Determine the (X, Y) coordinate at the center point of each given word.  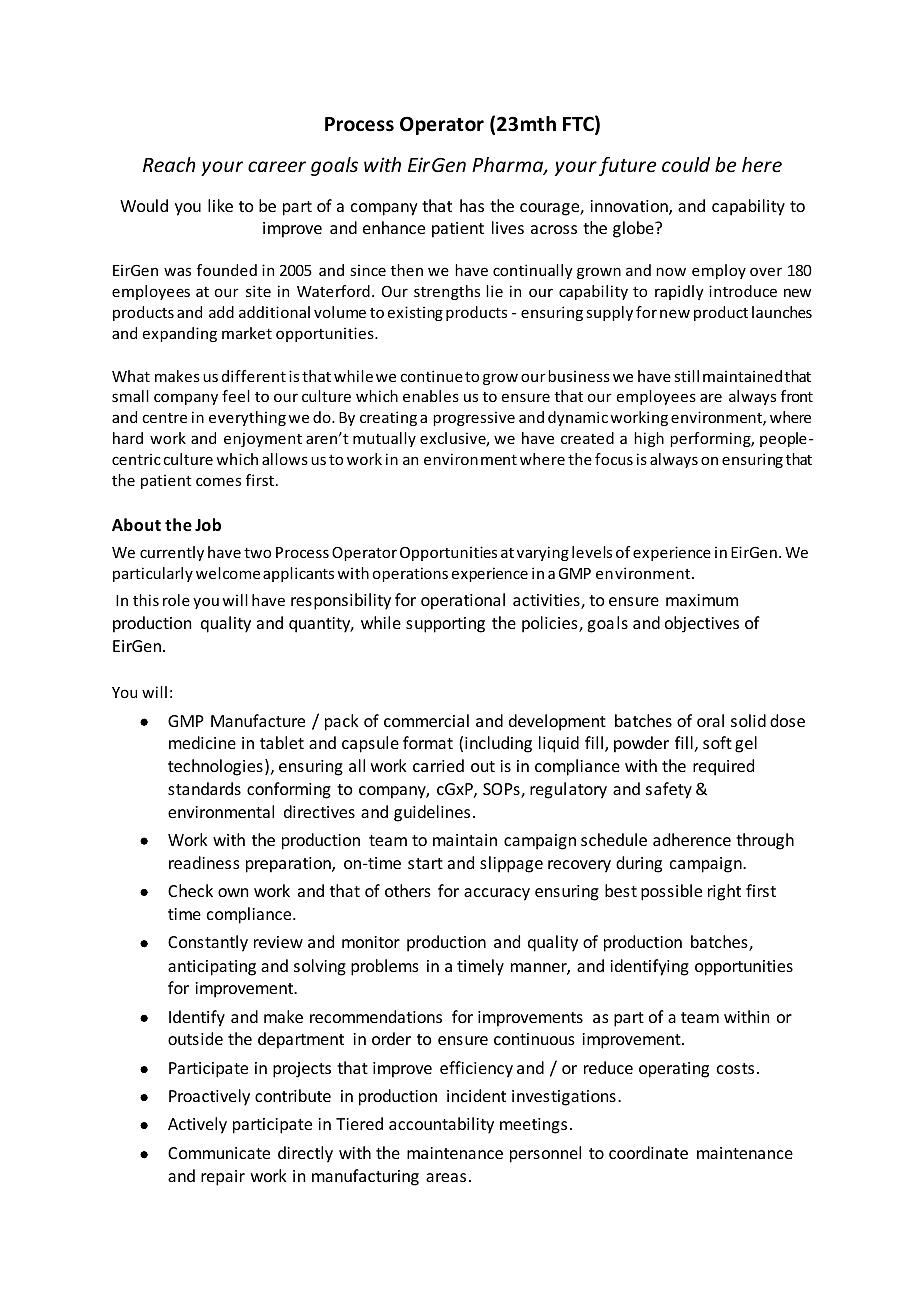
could (686, 164)
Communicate (219, 1153)
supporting (445, 625)
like (220, 205)
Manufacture (258, 720)
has (472, 205)
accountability (441, 1125)
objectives (702, 624)
